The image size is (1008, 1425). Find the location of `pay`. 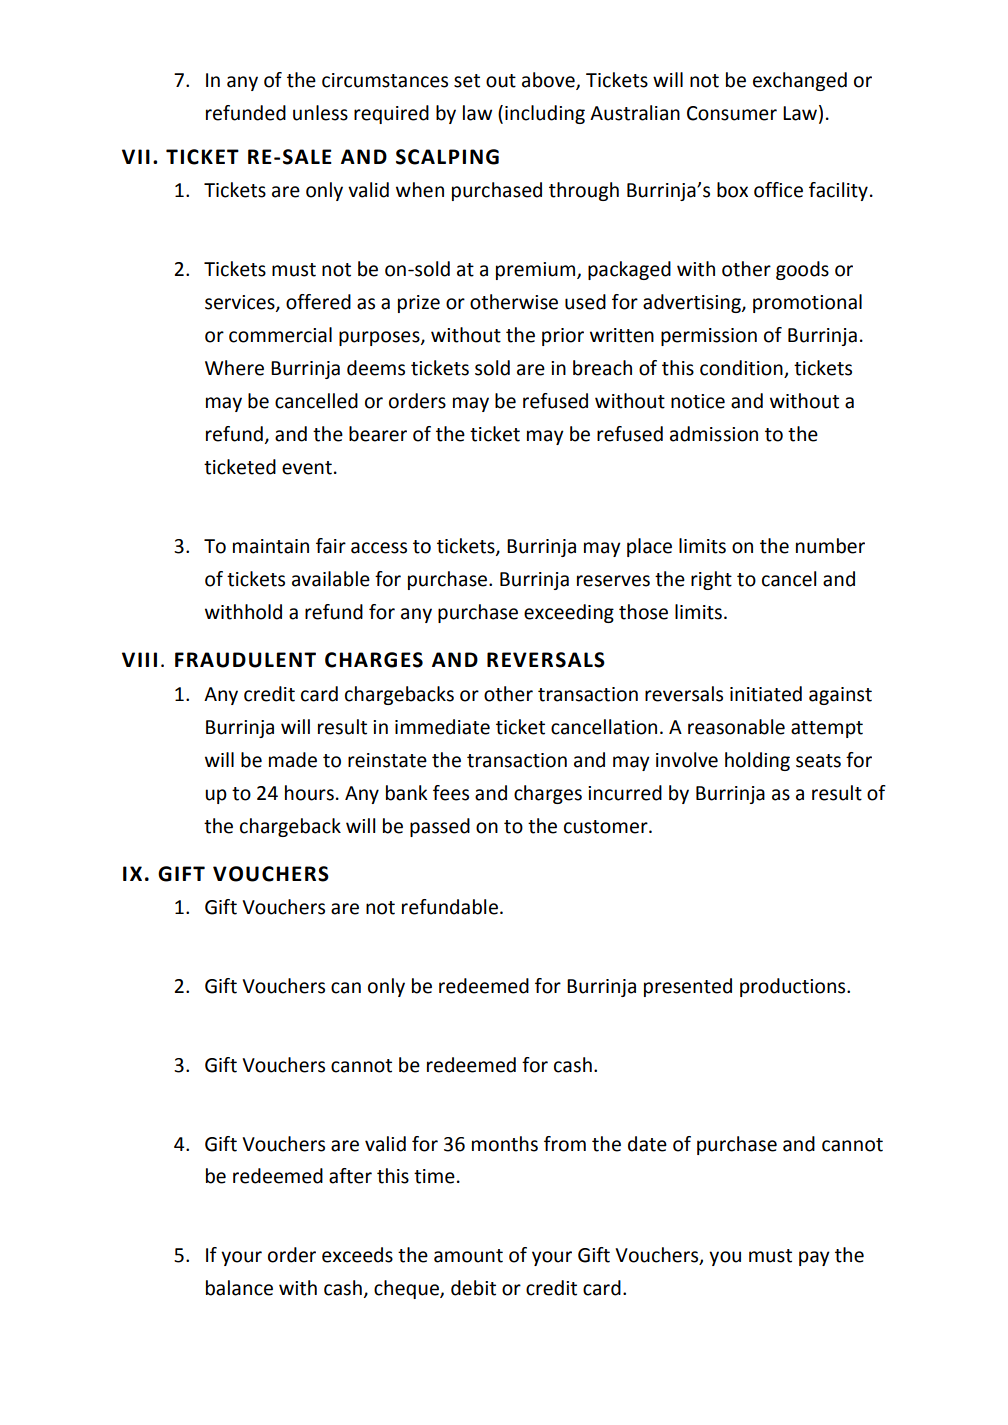

pay is located at coordinates (814, 1258).
